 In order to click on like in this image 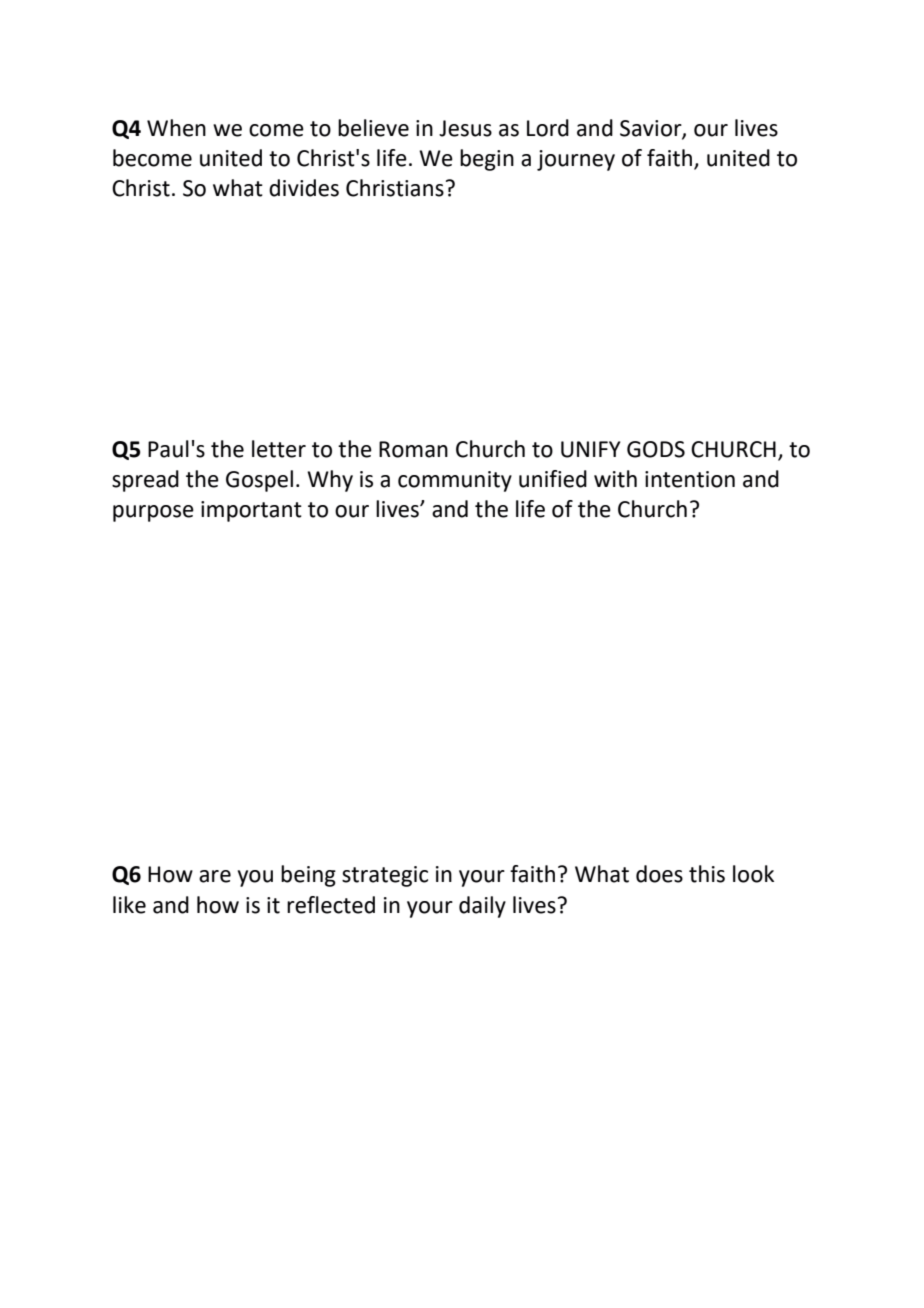, I will do `click(129, 905)`.
